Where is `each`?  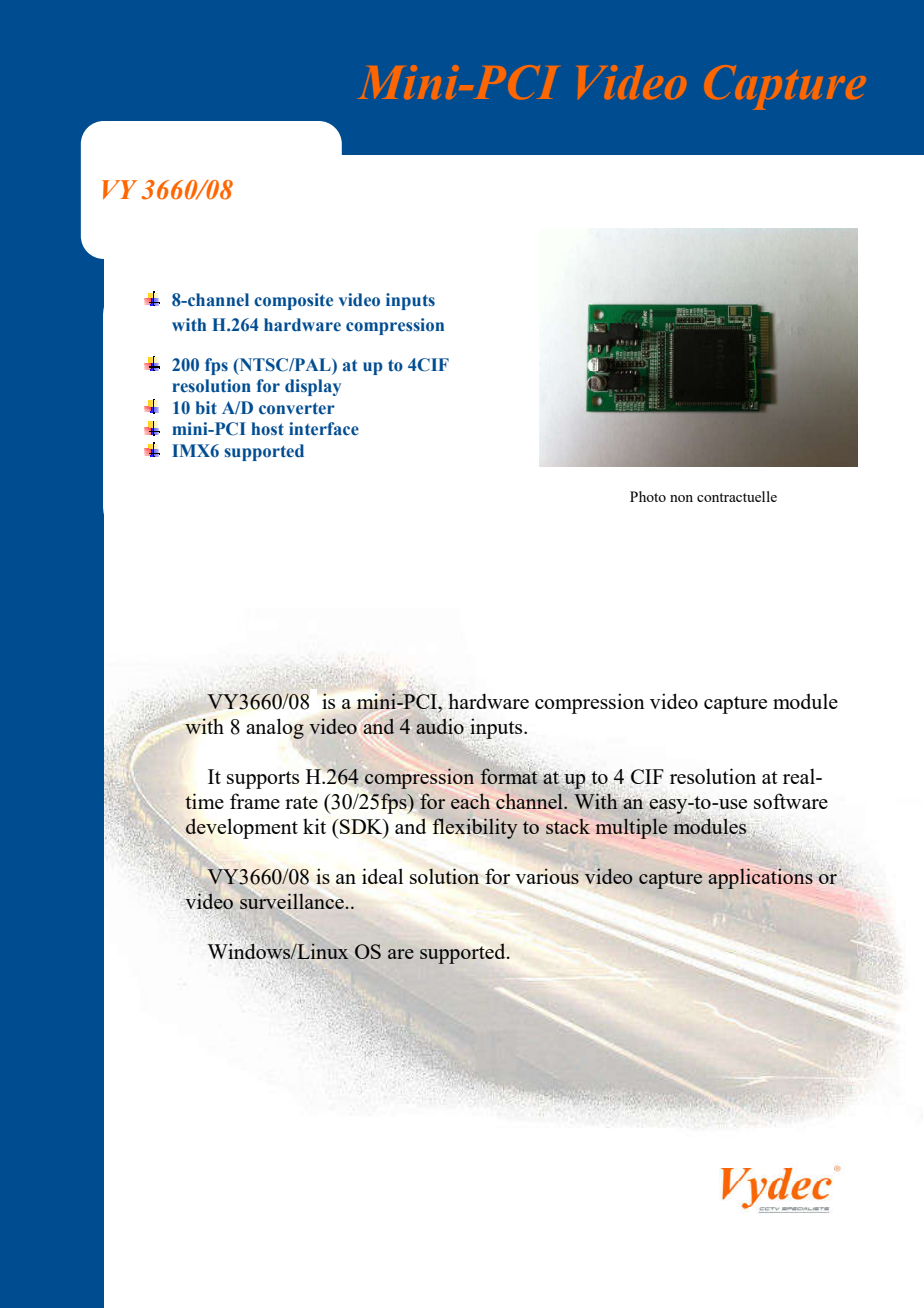
each is located at coordinates (470, 801).
